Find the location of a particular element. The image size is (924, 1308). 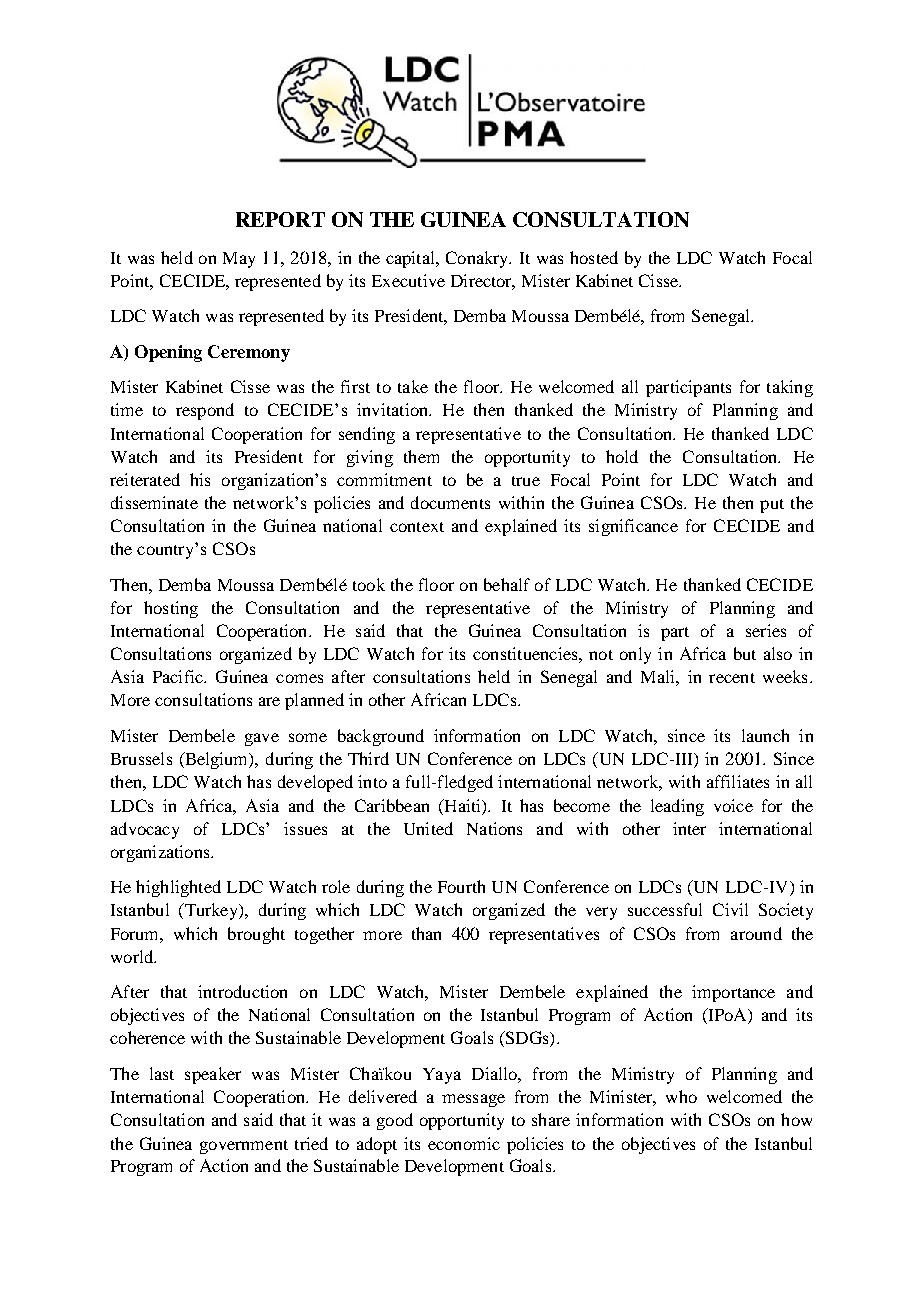

hosted is located at coordinates (594, 257).
